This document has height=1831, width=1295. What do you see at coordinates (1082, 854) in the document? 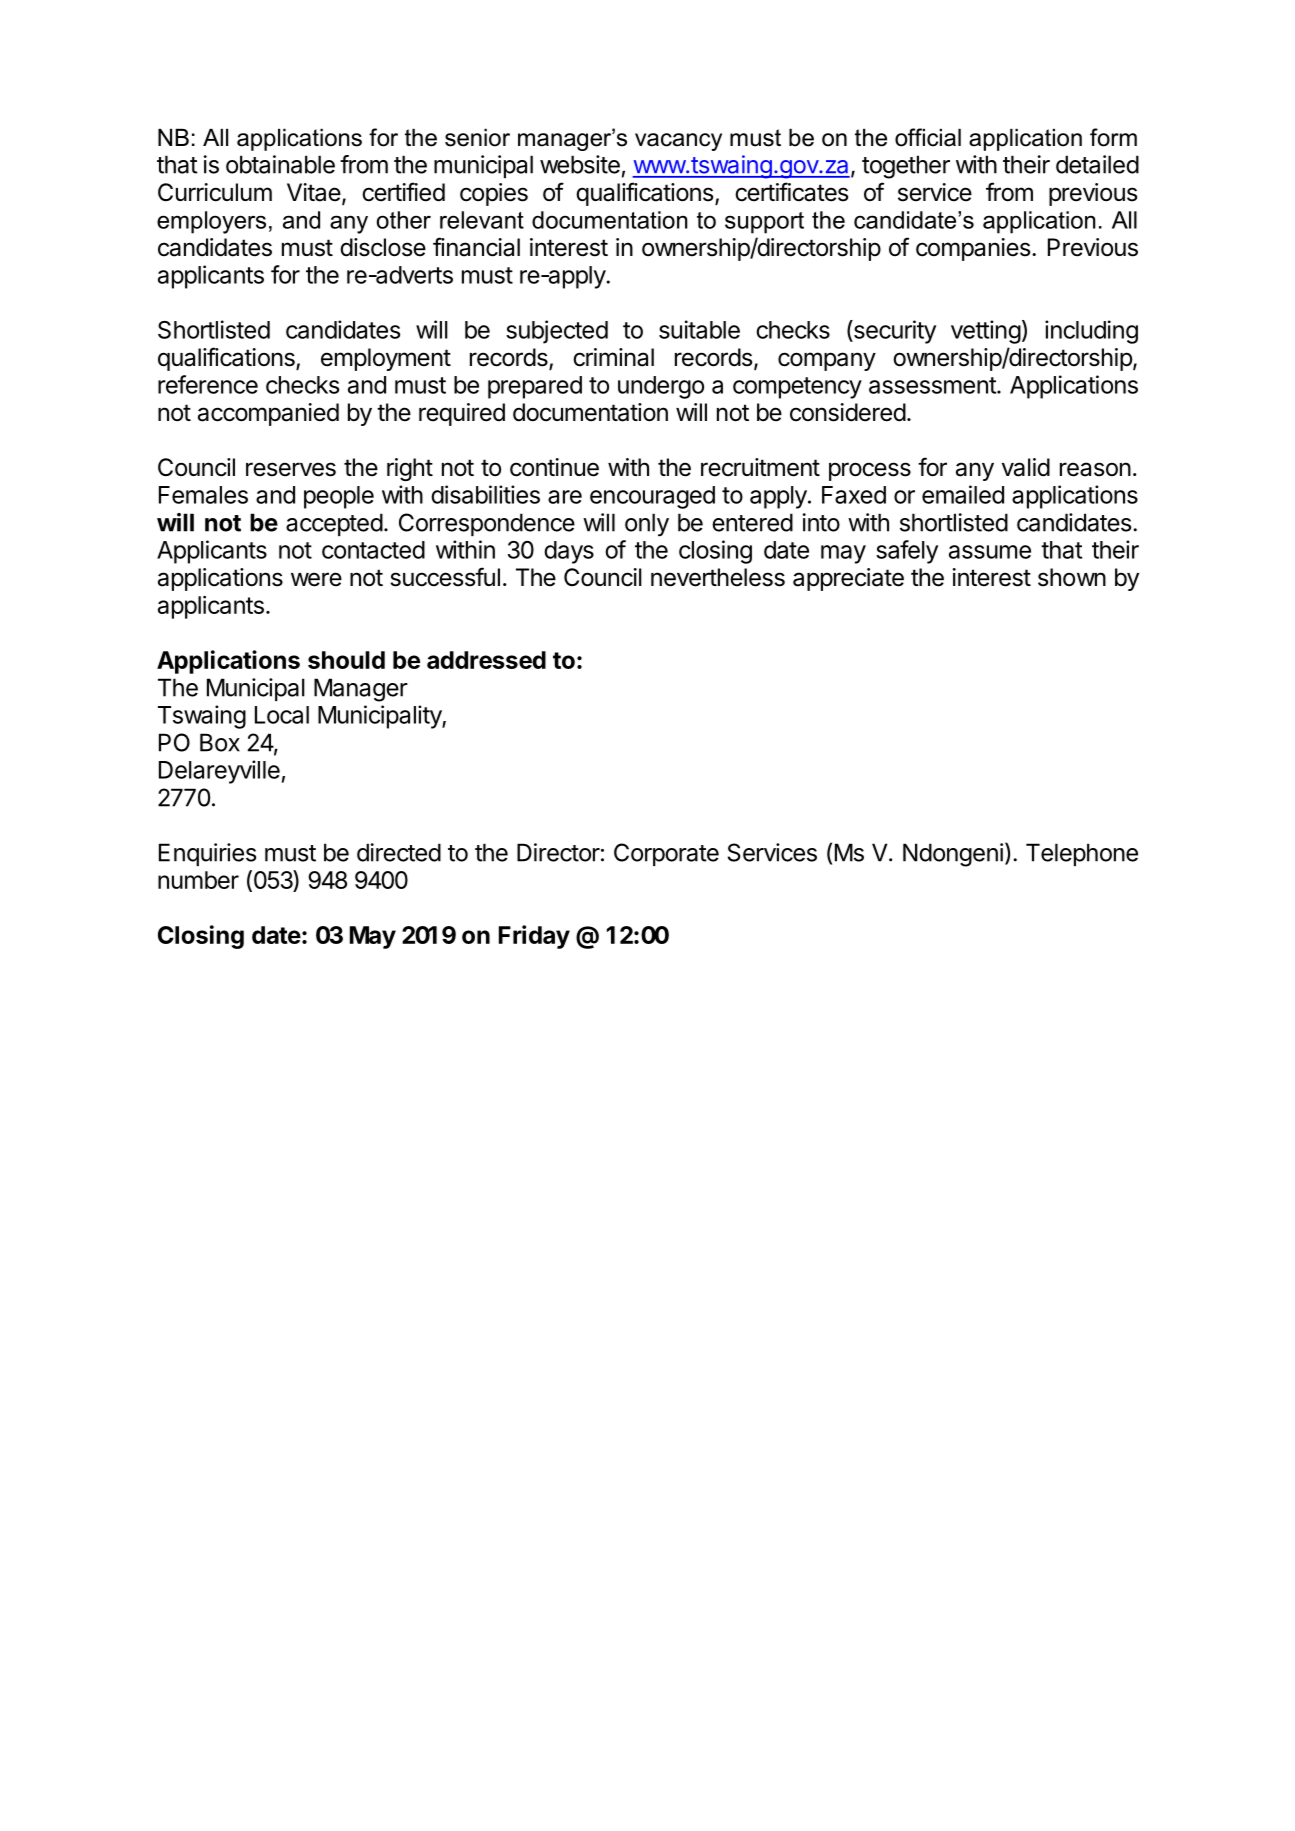
I see `Telephone` at bounding box center [1082, 854].
